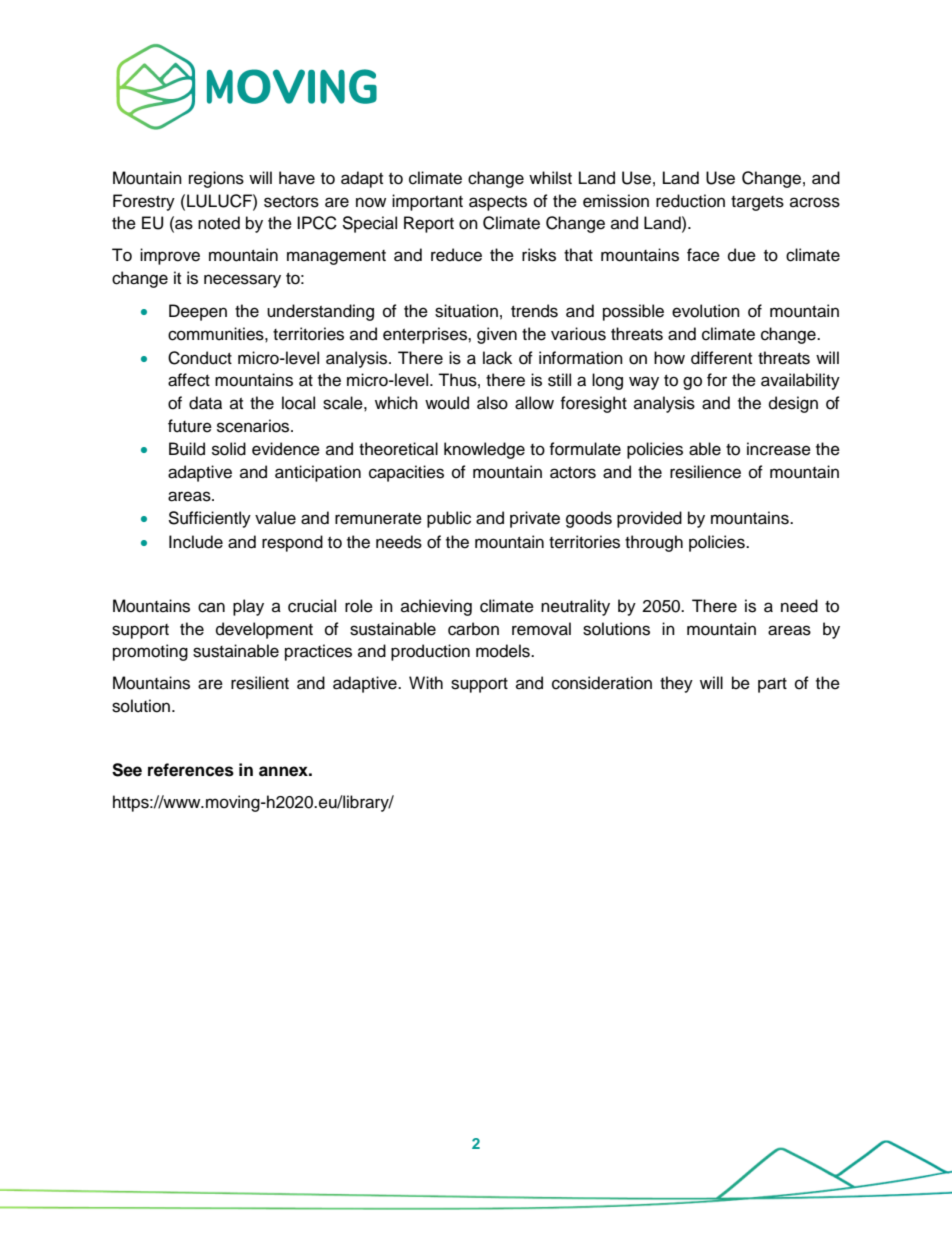 Image resolution: width=952 pixels, height=1233 pixels. I want to click on through, so click(654, 543).
